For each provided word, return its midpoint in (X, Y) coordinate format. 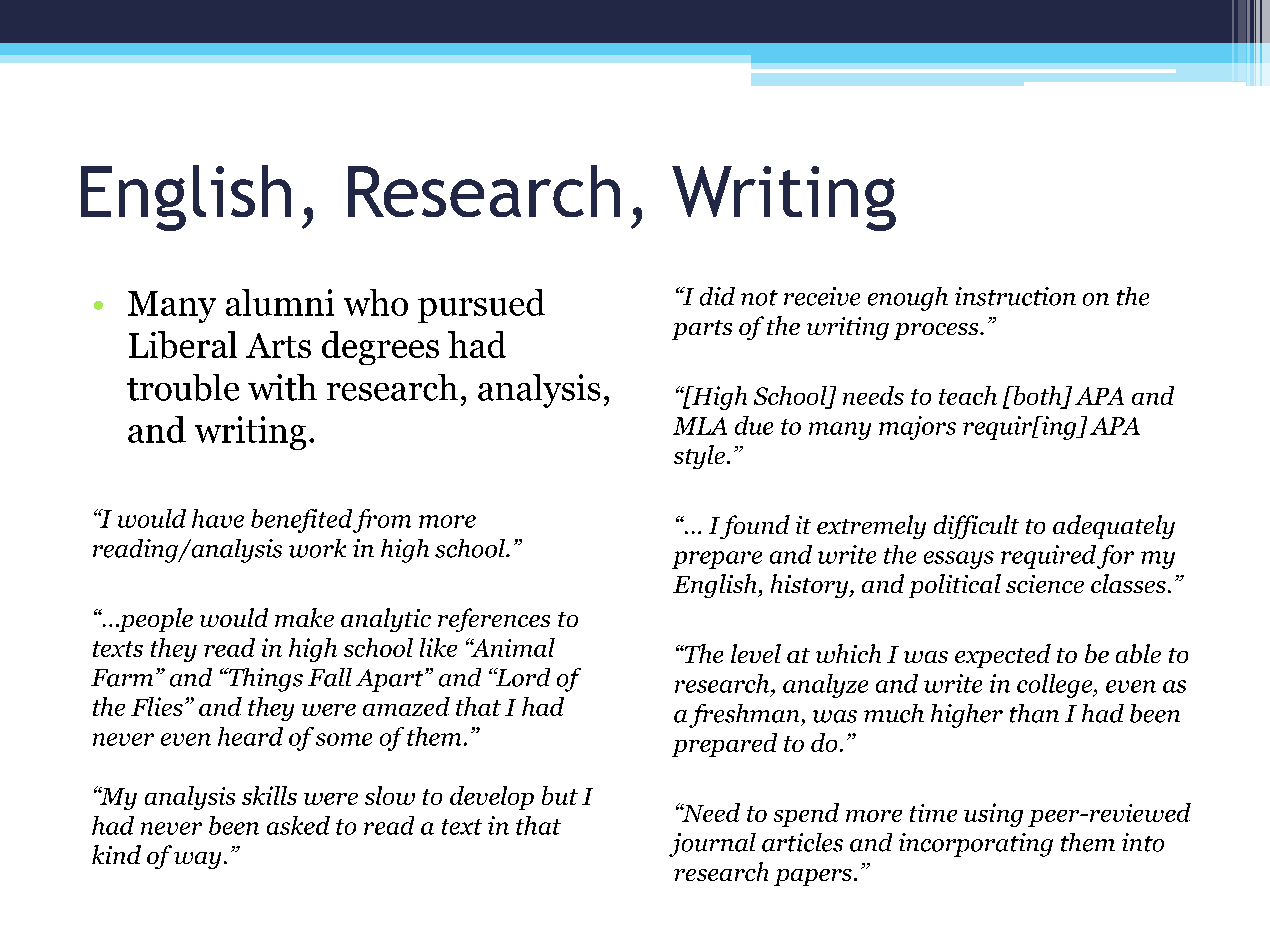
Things (264, 680)
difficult (976, 527)
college (1056, 686)
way (197, 860)
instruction (1015, 296)
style (699, 457)
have (218, 518)
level (756, 653)
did (717, 296)
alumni (280, 302)
